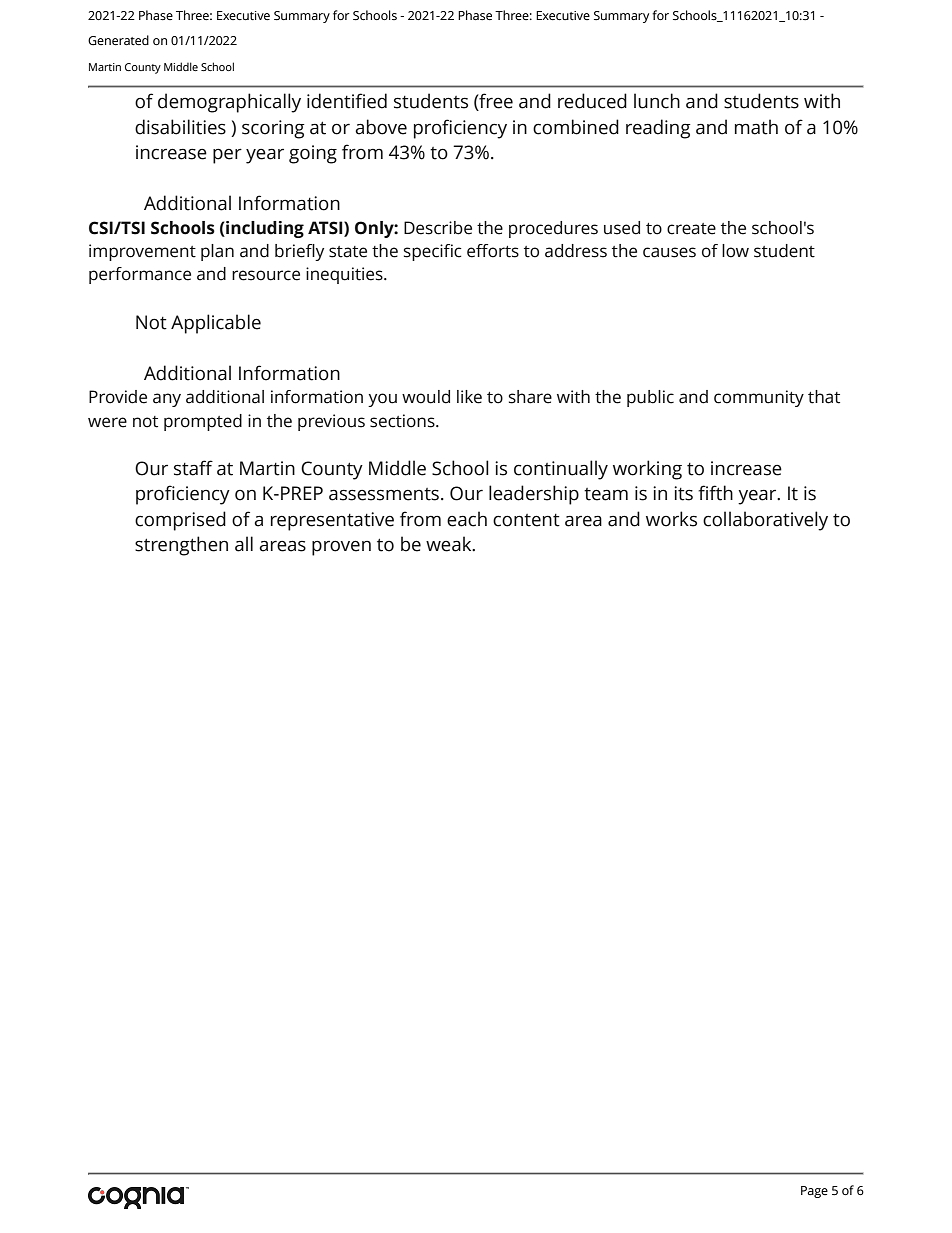 This image has height=1233, width=952. I want to click on math, so click(756, 127).
